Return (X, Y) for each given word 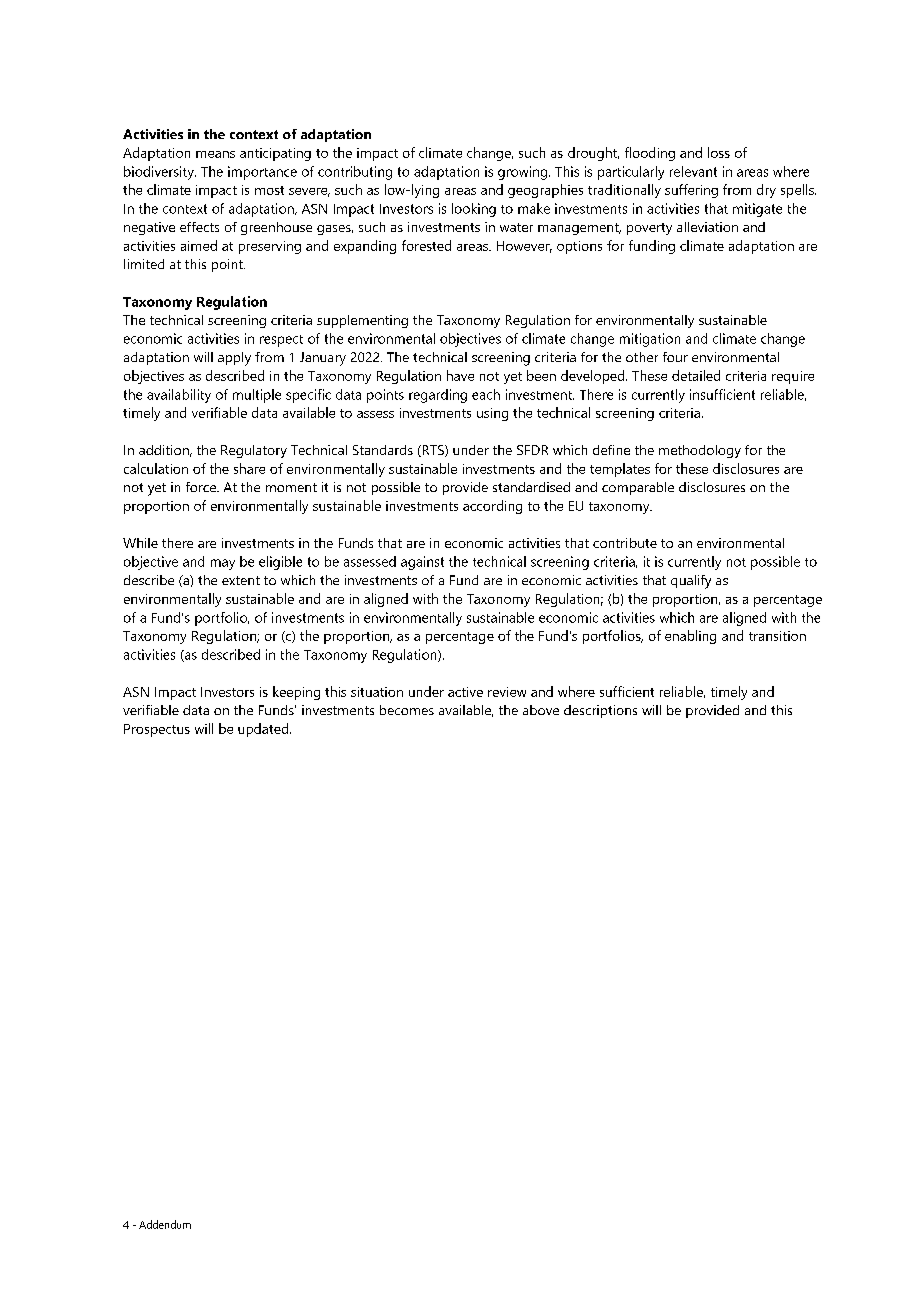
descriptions (600, 711)
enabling (690, 637)
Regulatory (254, 451)
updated (263, 730)
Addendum (165, 1224)
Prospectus (157, 730)
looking (474, 210)
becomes (407, 710)
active (465, 692)
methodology (700, 451)
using (492, 414)
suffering (691, 191)
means (215, 154)
